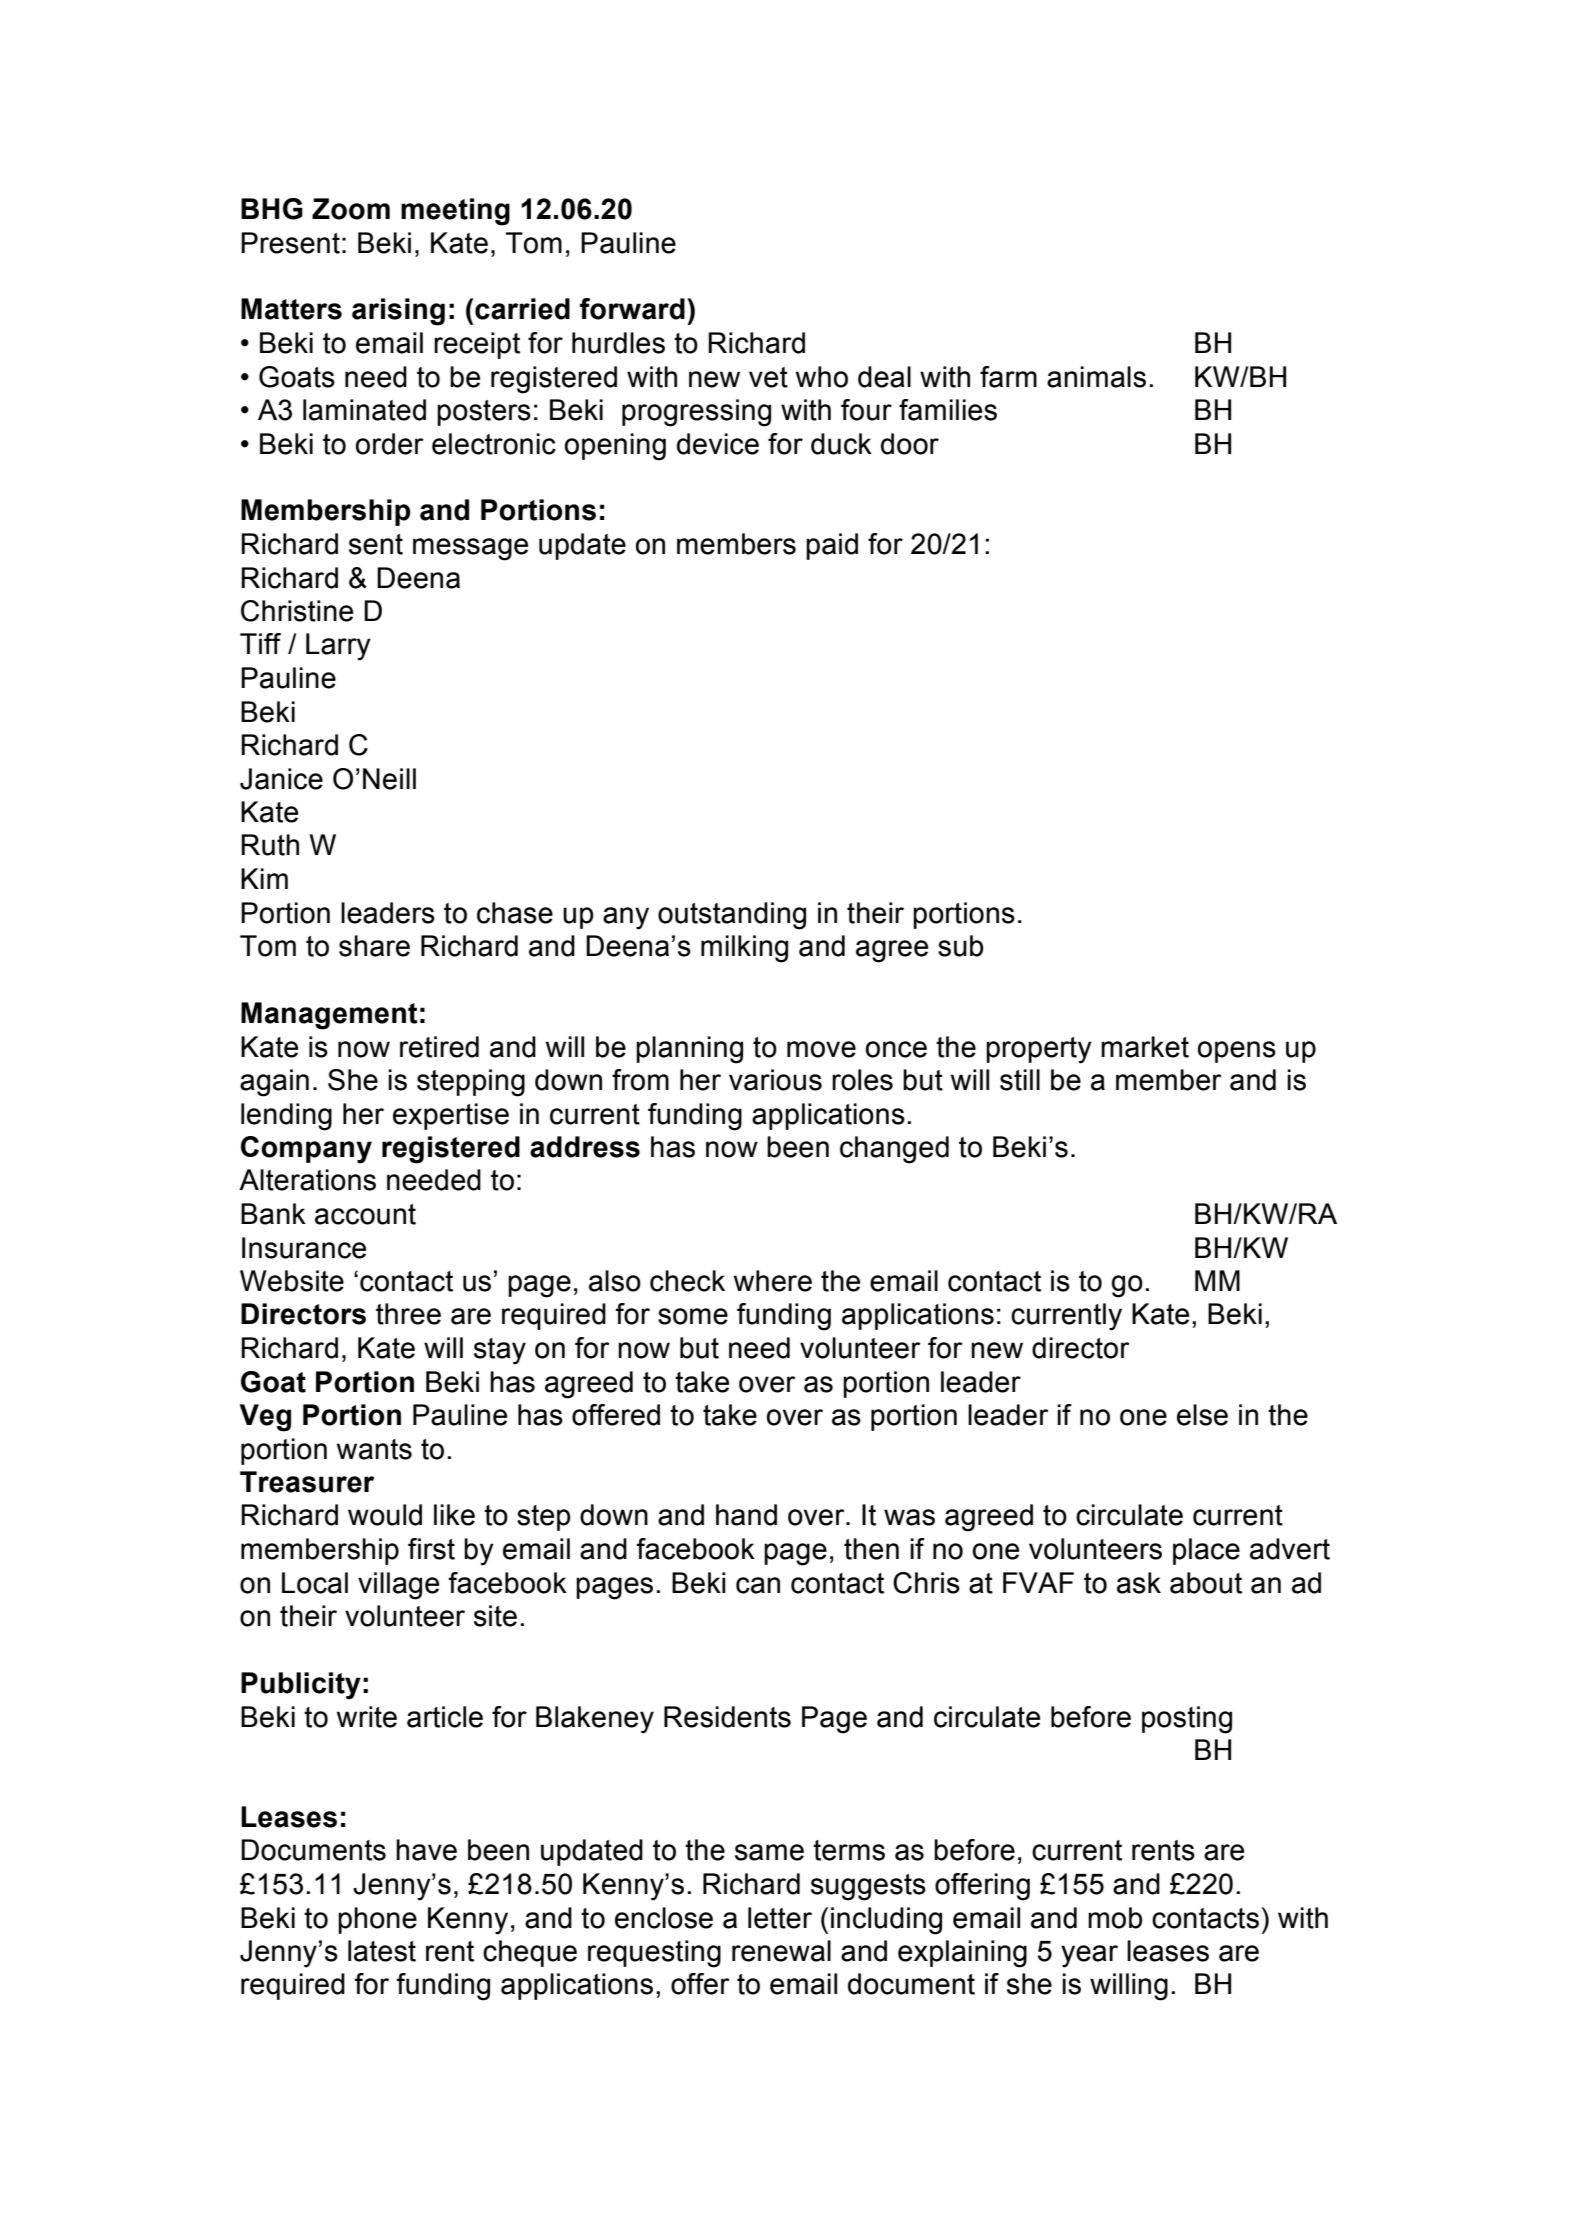  Describe the element at coordinates (775, 1080) in the document. I see `various` at that location.
